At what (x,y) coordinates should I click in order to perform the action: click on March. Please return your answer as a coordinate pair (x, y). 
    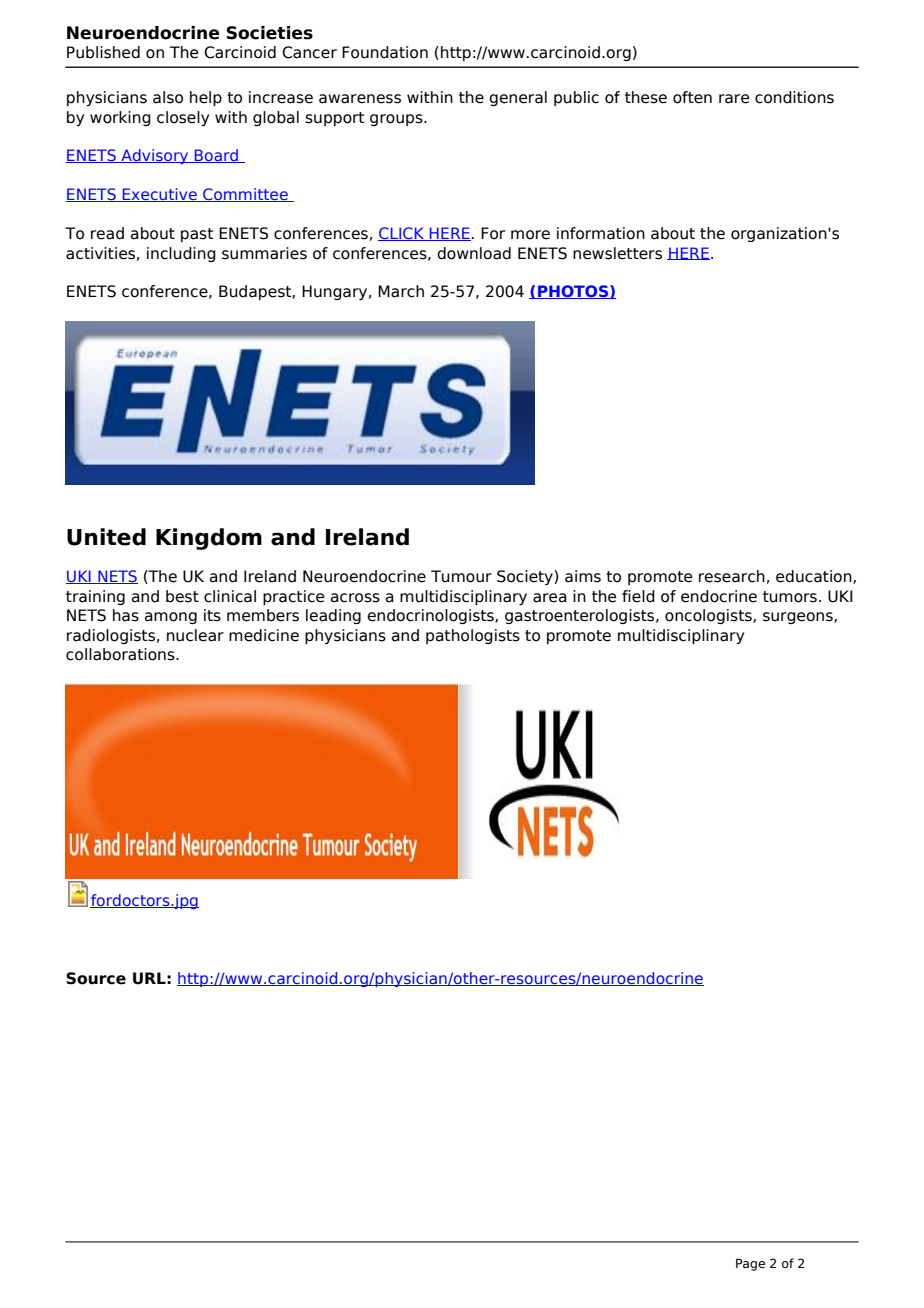
    Looking at the image, I should click on (401, 291).
